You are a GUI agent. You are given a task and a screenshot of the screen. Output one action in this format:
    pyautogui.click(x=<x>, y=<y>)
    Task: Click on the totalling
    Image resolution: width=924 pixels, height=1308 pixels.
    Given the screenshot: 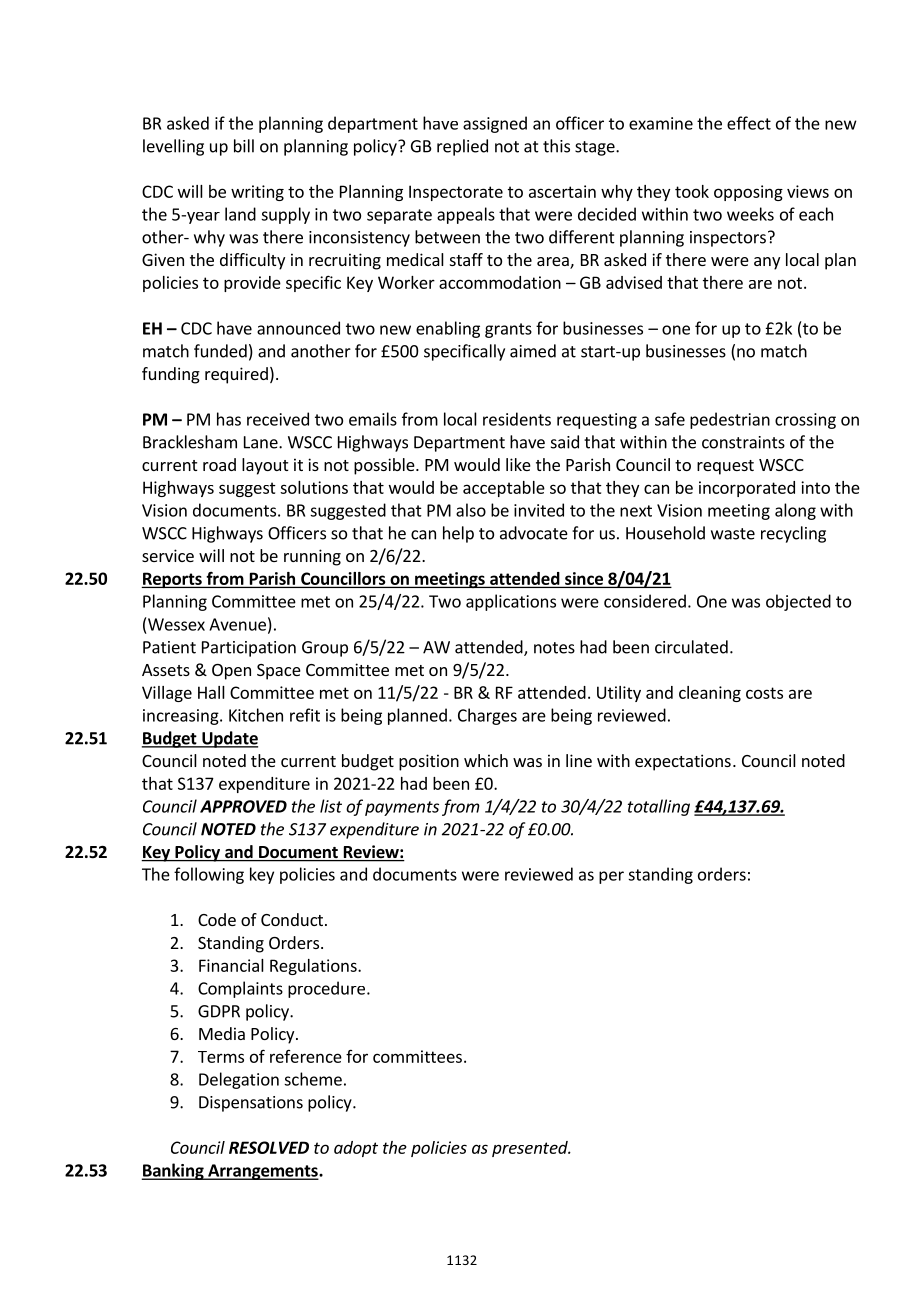 What is the action you would take?
    pyautogui.click(x=659, y=807)
